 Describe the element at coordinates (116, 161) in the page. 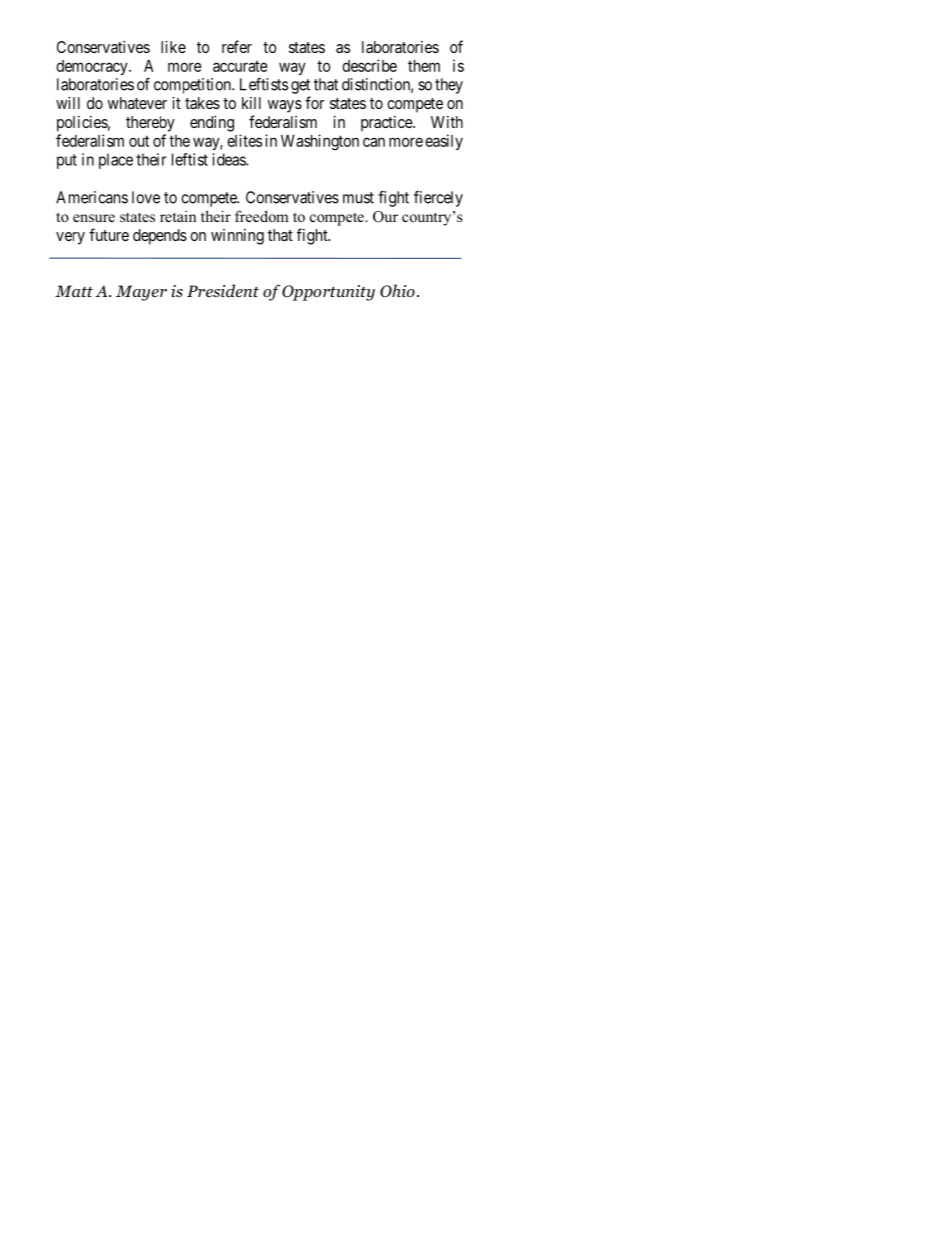

I see `place` at that location.
